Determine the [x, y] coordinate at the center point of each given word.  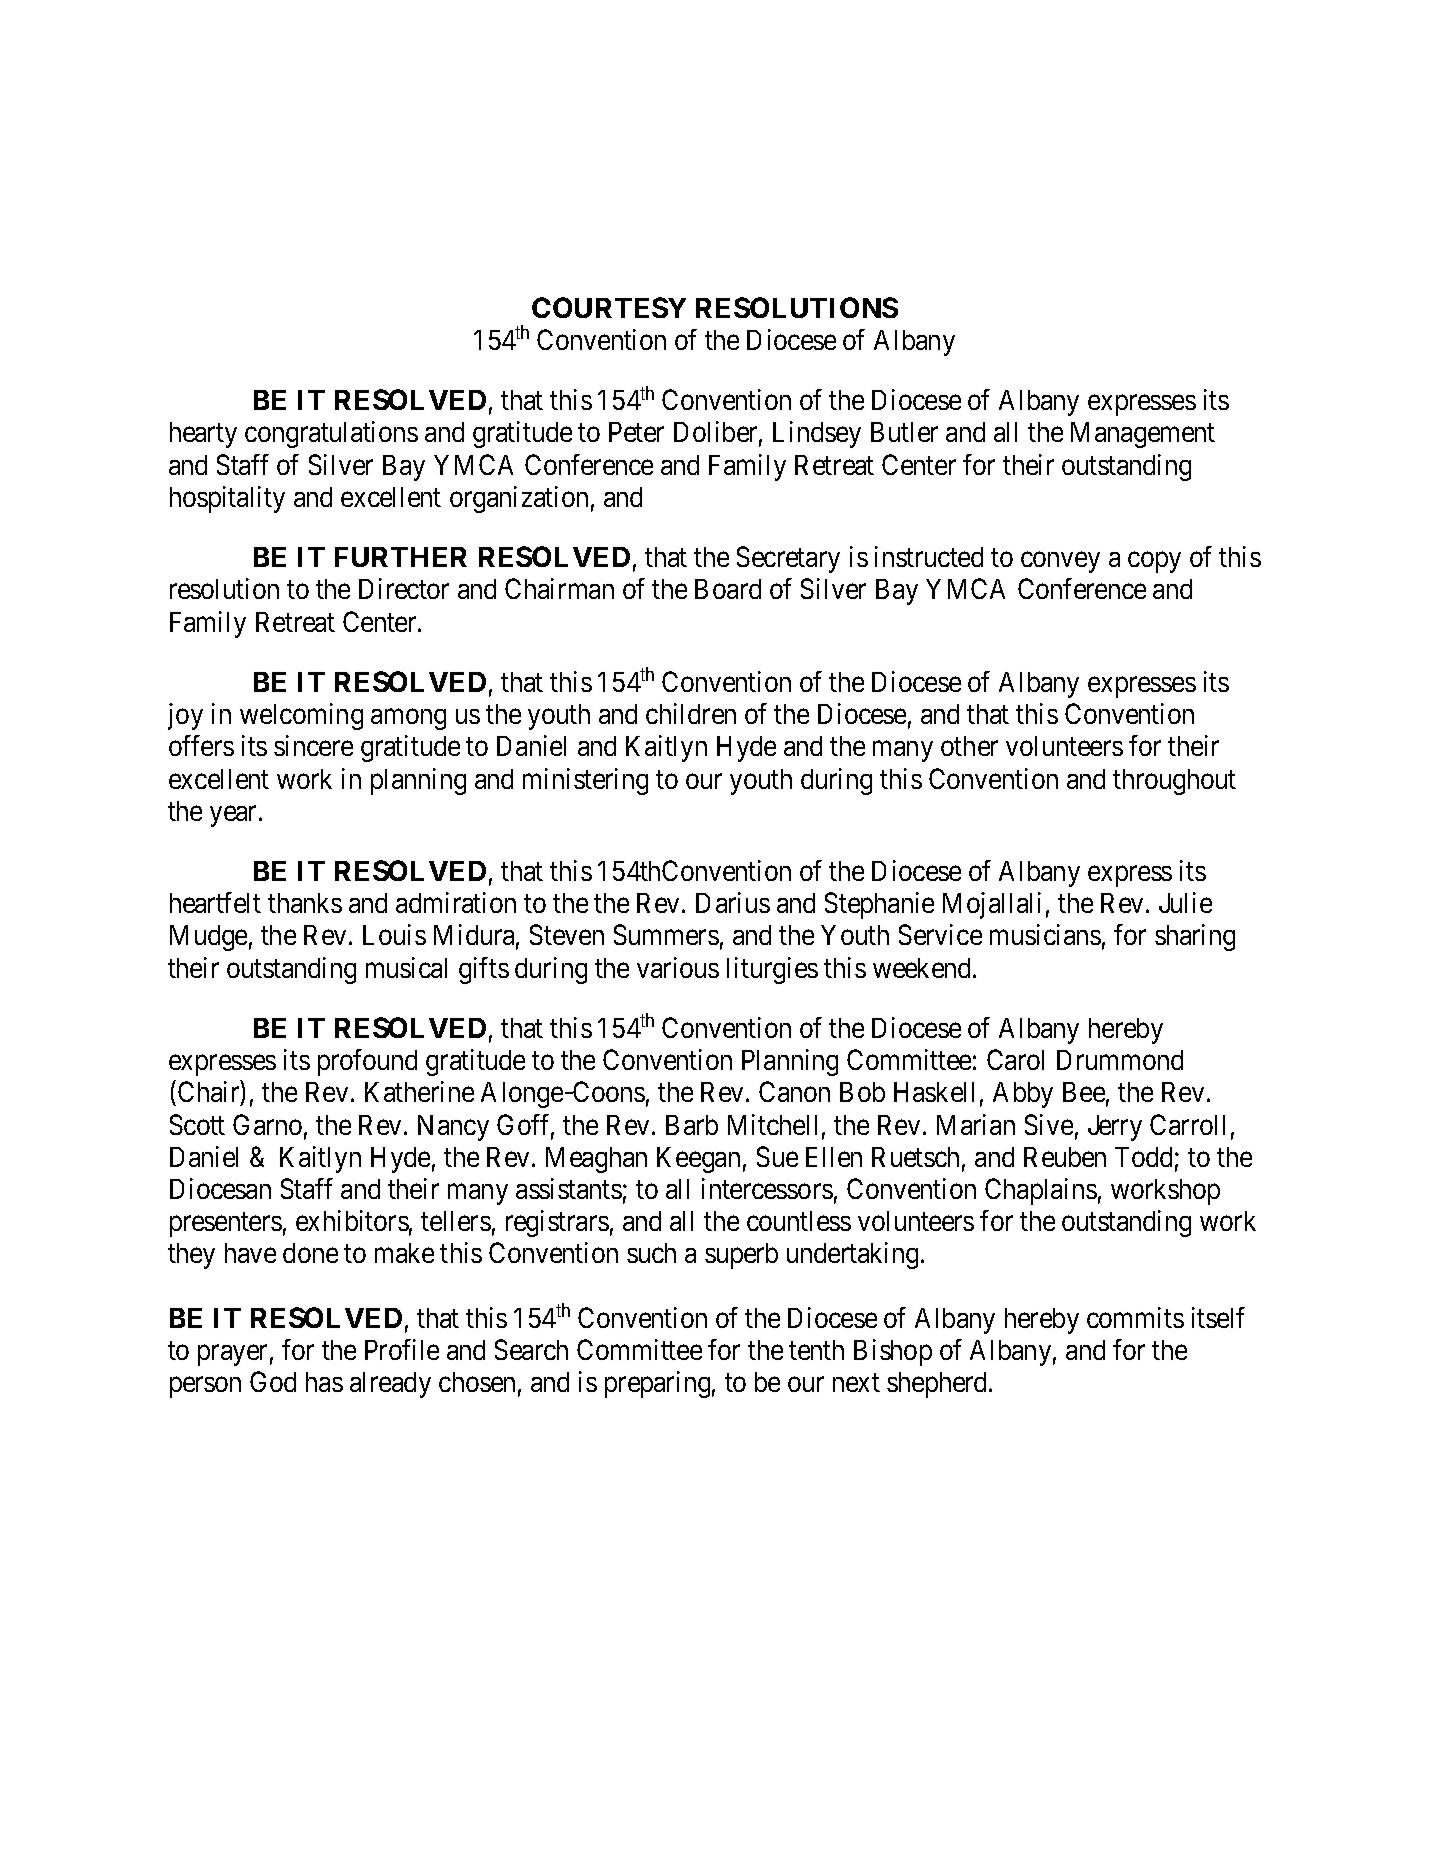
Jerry [1115, 1128]
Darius [733, 902]
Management [1143, 435]
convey [1060, 562]
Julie [1185, 902]
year [235, 816]
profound [367, 1062]
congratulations [331, 434]
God [273, 1381]
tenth [816, 1350]
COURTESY [609, 307]
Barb [692, 1125]
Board [728, 589]
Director [404, 588]
